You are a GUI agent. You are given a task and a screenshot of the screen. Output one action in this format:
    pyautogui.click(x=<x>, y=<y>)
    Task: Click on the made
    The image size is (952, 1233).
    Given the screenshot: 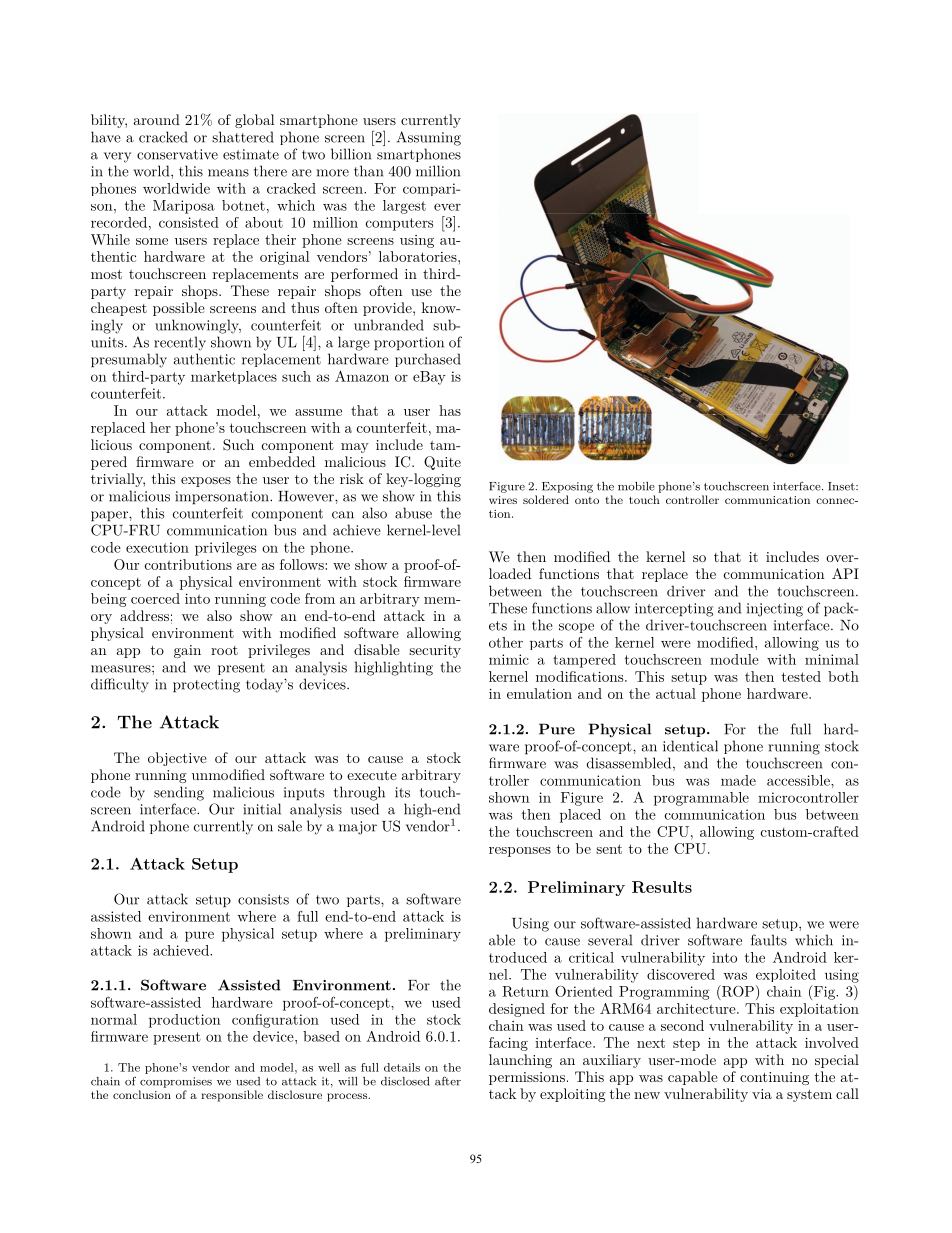 What is the action you would take?
    pyautogui.click(x=738, y=780)
